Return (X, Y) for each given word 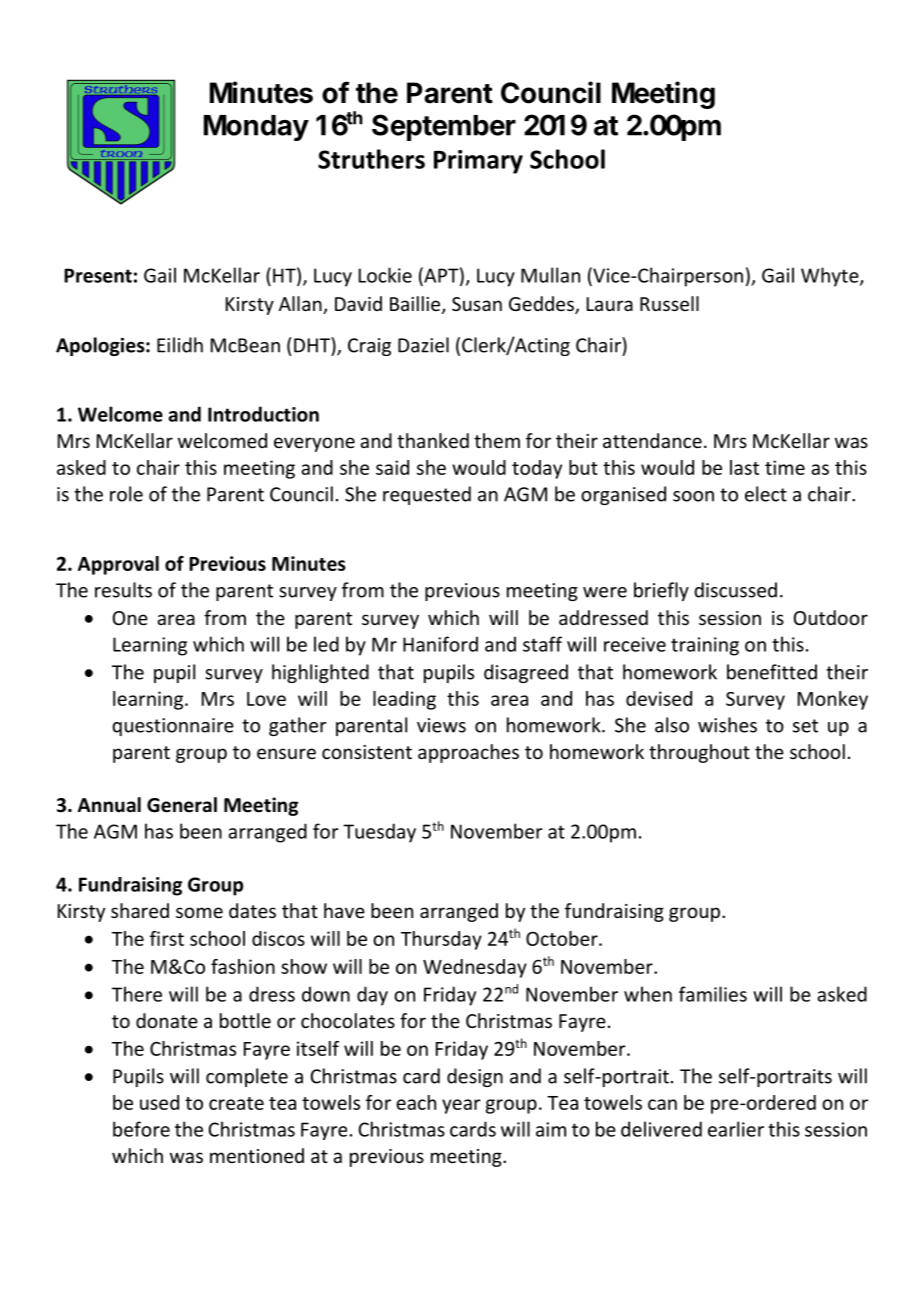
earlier (736, 1129)
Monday (256, 128)
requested (427, 495)
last (744, 467)
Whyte (831, 277)
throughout (699, 753)
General (182, 805)
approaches (468, 753)
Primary (478, 162)
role (126, 494)
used (159, 1102)
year (461, 1106)
